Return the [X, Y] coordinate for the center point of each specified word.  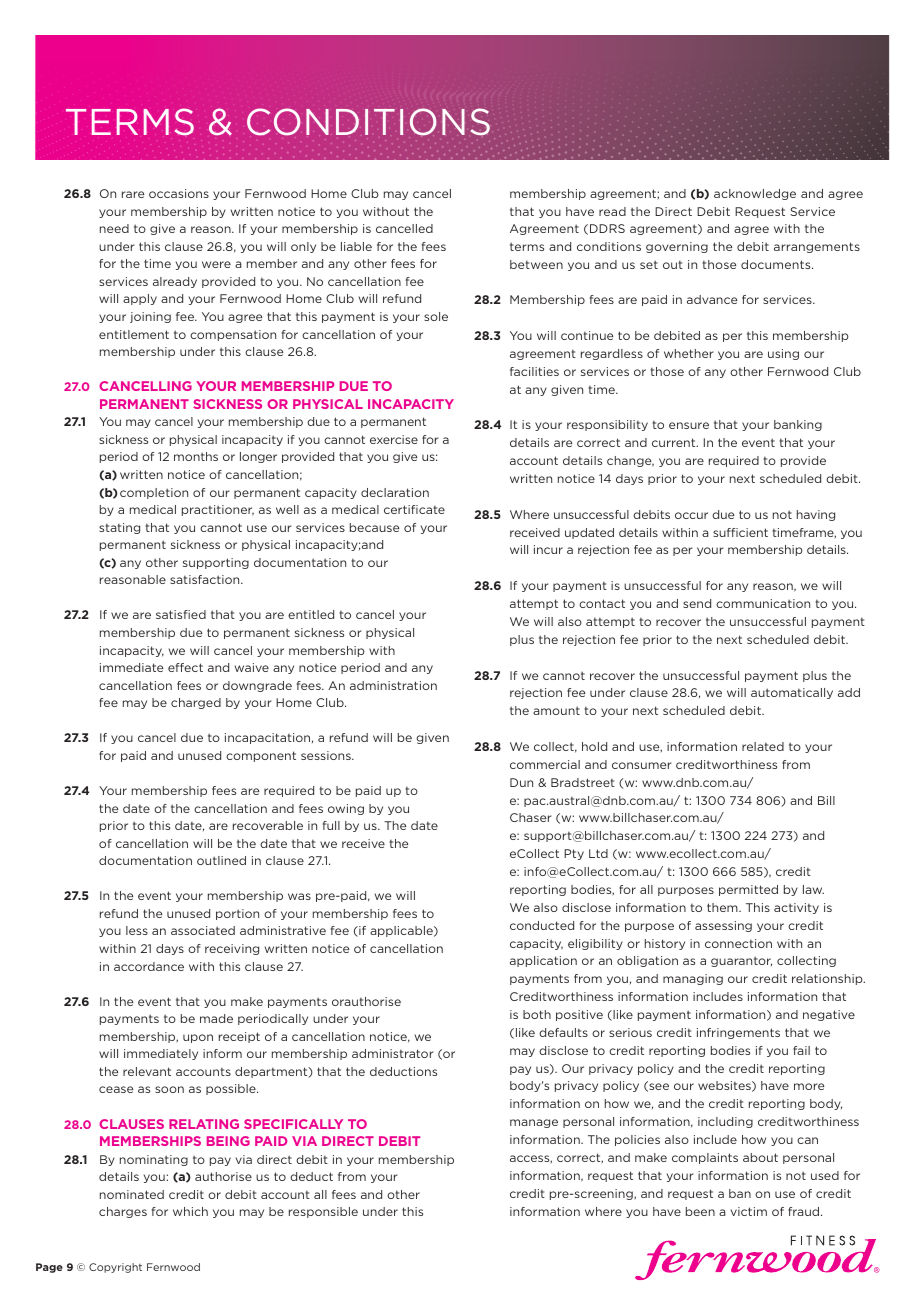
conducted [542, 925]
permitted [748, 890]
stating [119, 528]
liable [356, 246]
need [114, 228]
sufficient [740, 532]
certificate [414, 509]
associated [203, 930]
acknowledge [755, 194]
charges [123, 1212]
